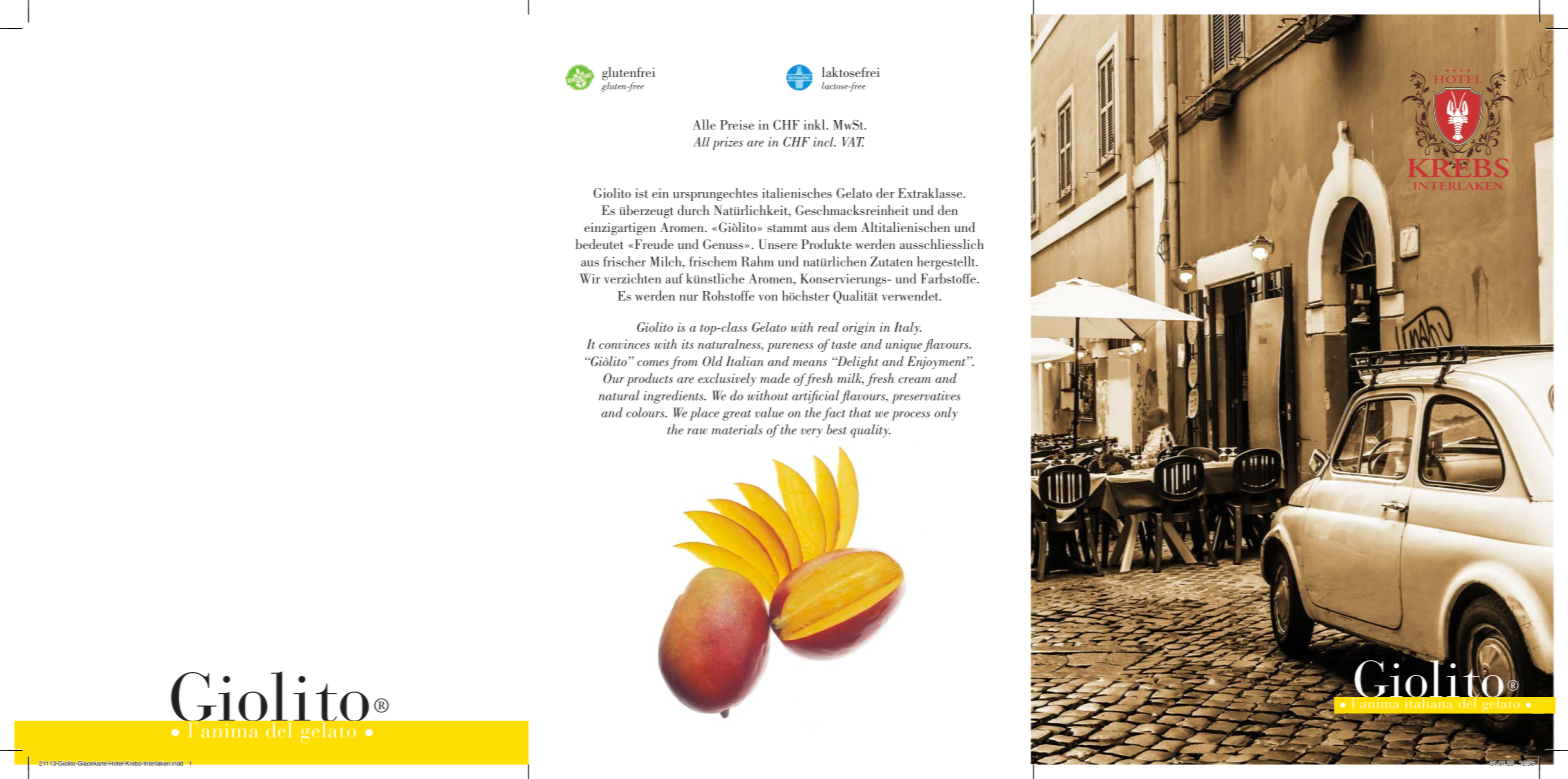 The width and height of the screenshot is (1568, 779). What do you see at coordinates (624, 344) in the screenshot?
I see `convinces` at bounding box center [624, 344].
